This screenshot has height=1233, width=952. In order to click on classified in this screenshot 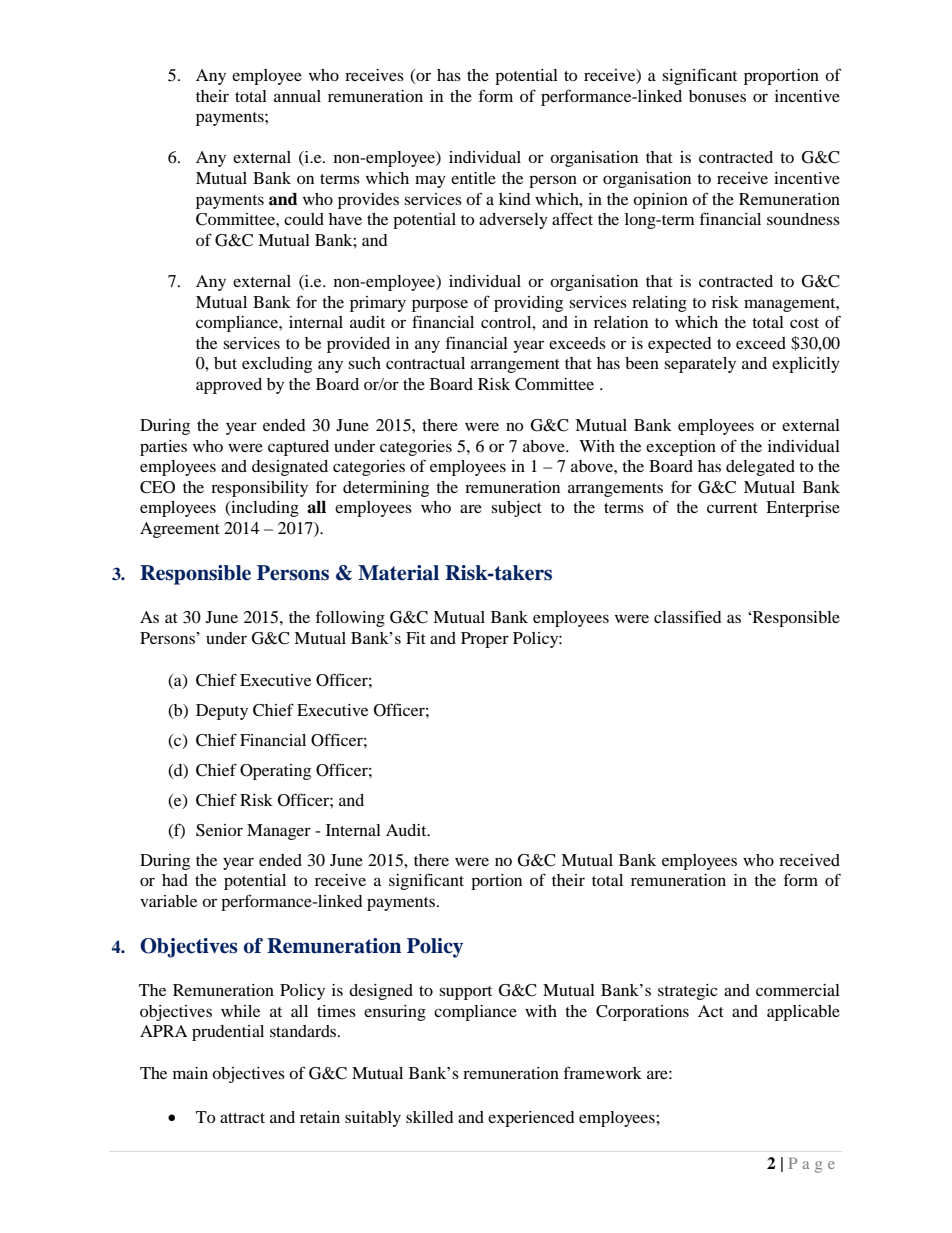, I will do `click(688, 616)`.
